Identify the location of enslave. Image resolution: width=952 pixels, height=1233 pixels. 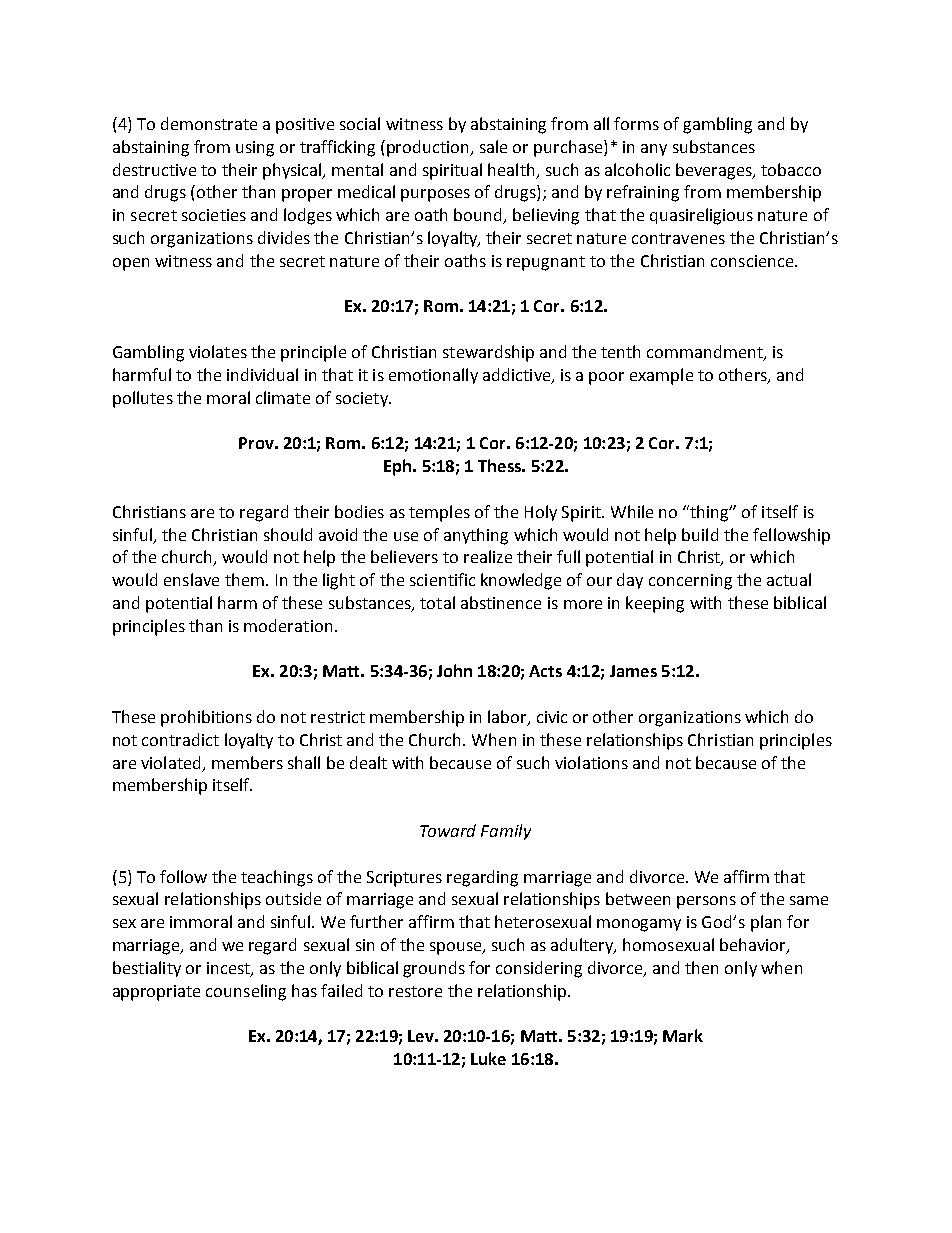
(191, 579).
